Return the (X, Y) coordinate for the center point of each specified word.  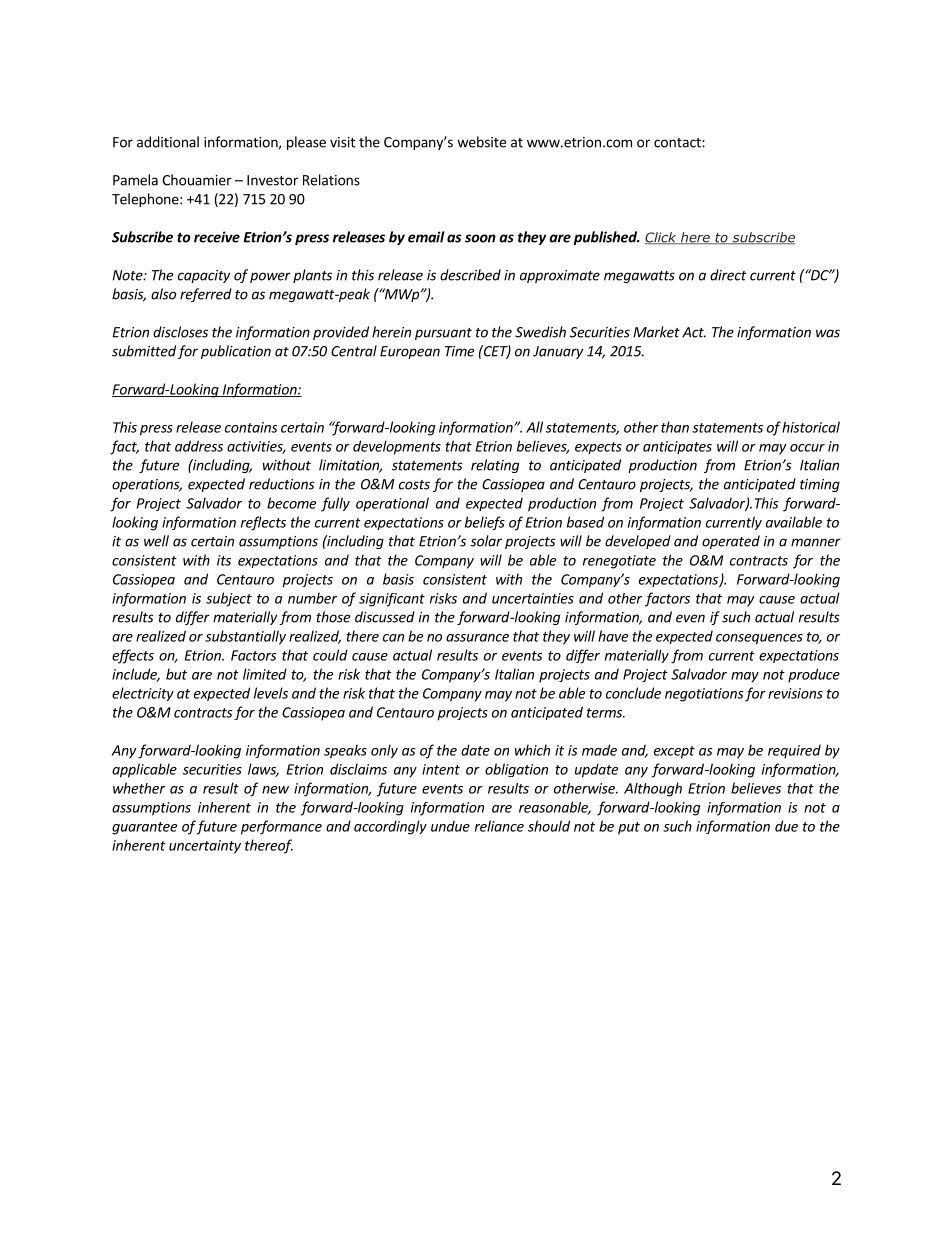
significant (392, 600)
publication (236, 352)
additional (168, 142)
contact (678, 143)
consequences (759, 639)
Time (459, 351)
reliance (499, 826)
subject (229, 599)
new (275, 790)
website (481, 142)
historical (811, 427)
